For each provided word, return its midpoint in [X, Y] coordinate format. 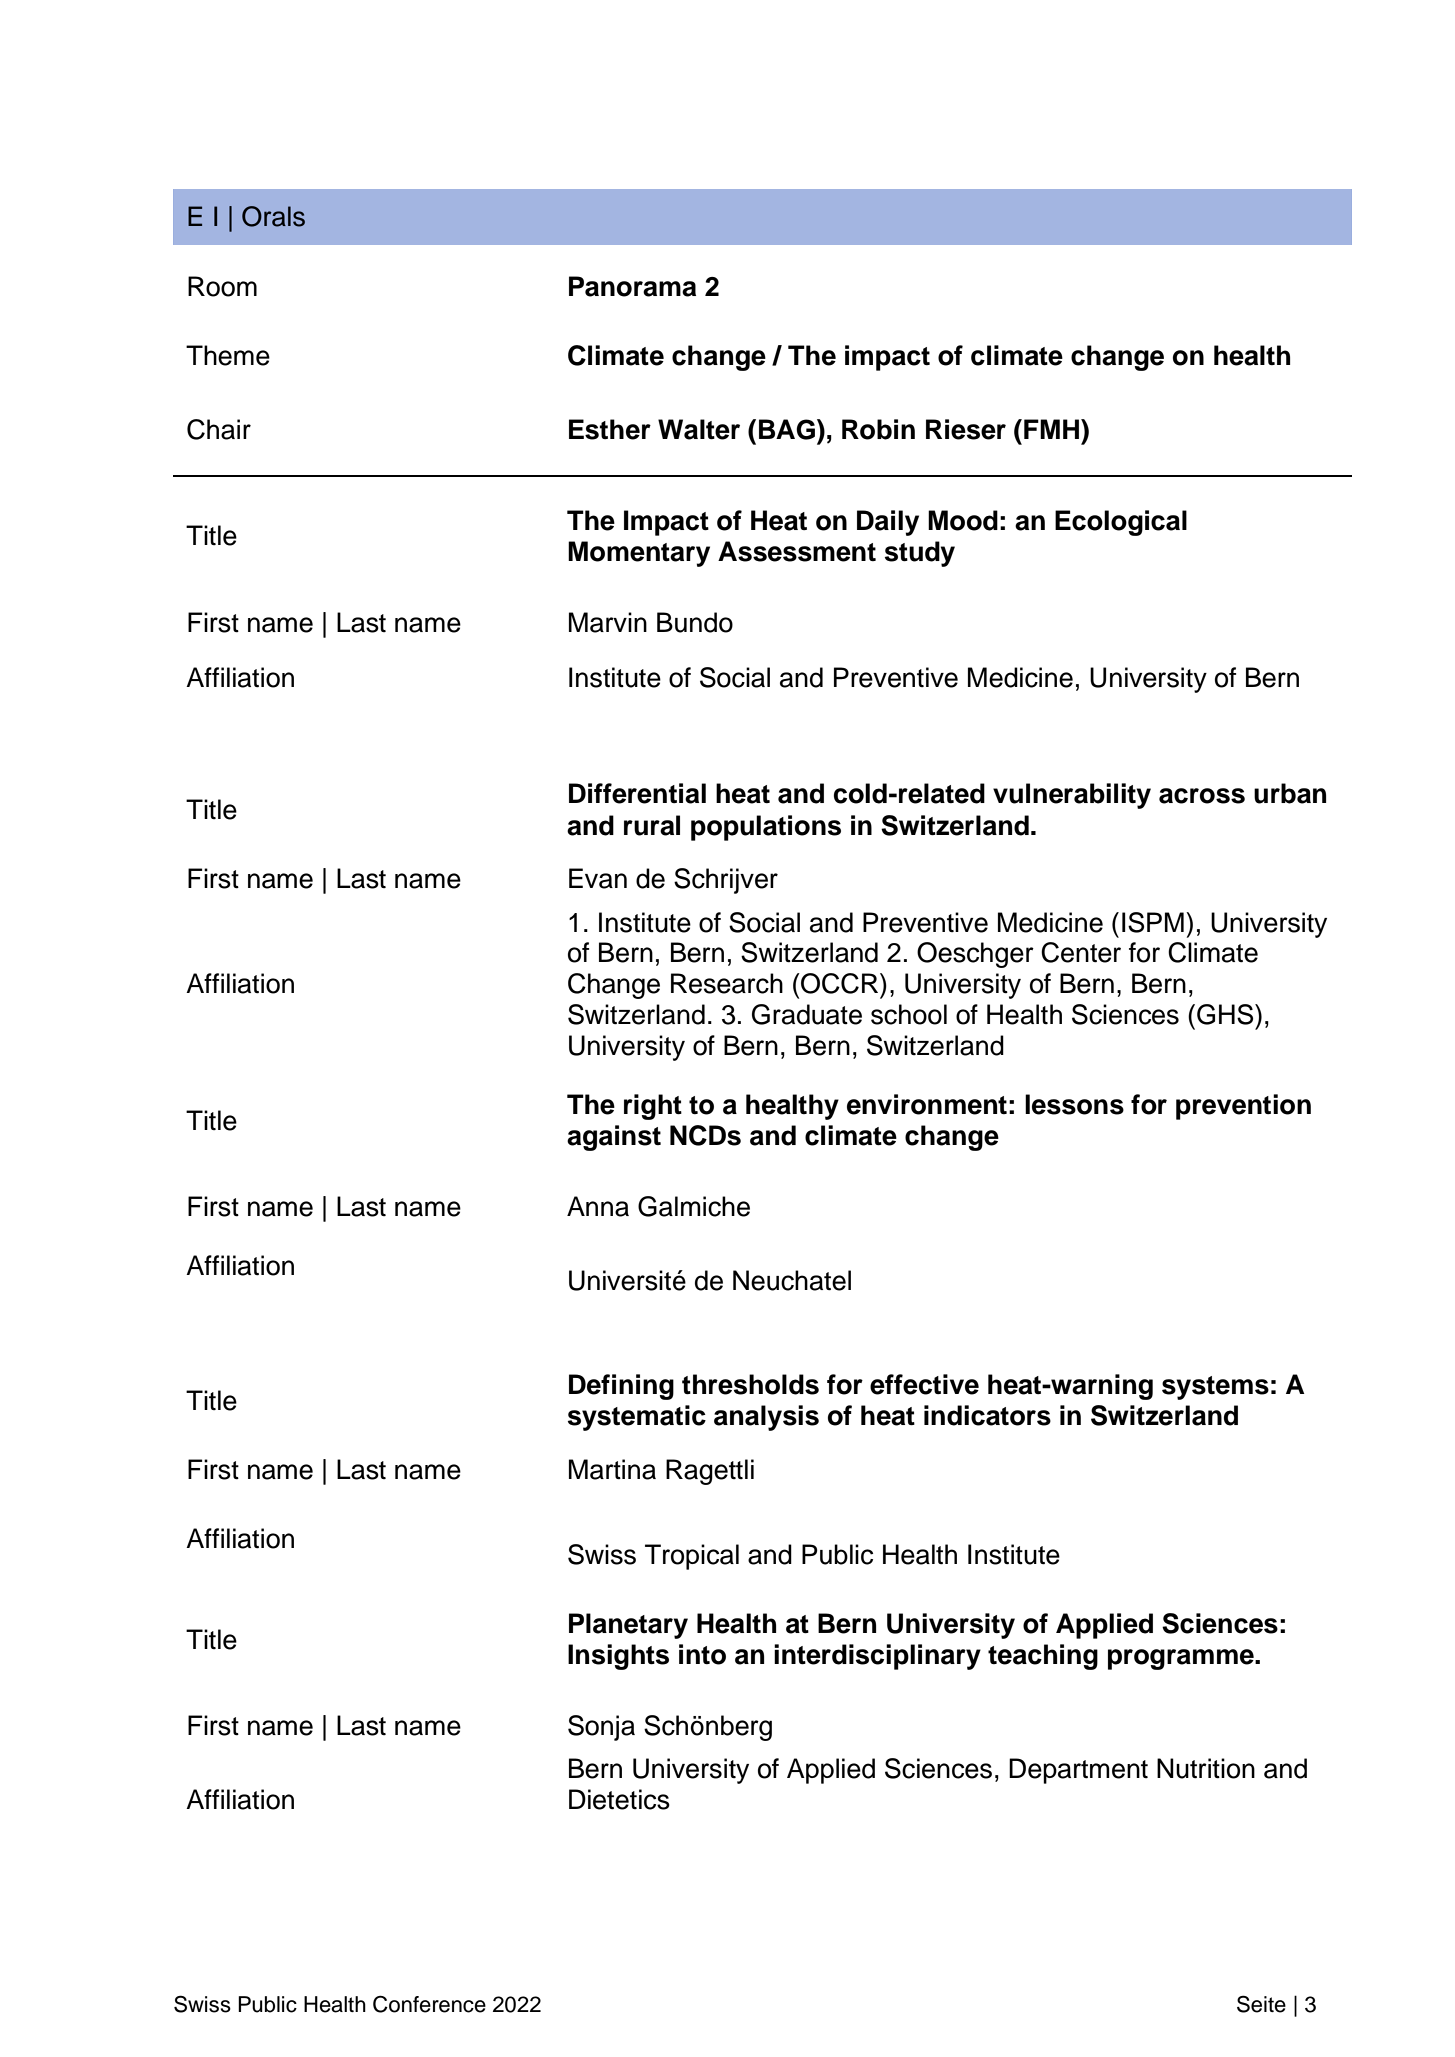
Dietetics [619, 1799]
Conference [429, 2004]
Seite [1261, 2004]
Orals [273, 216]
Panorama [632, 286]
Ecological [1121, 523]
